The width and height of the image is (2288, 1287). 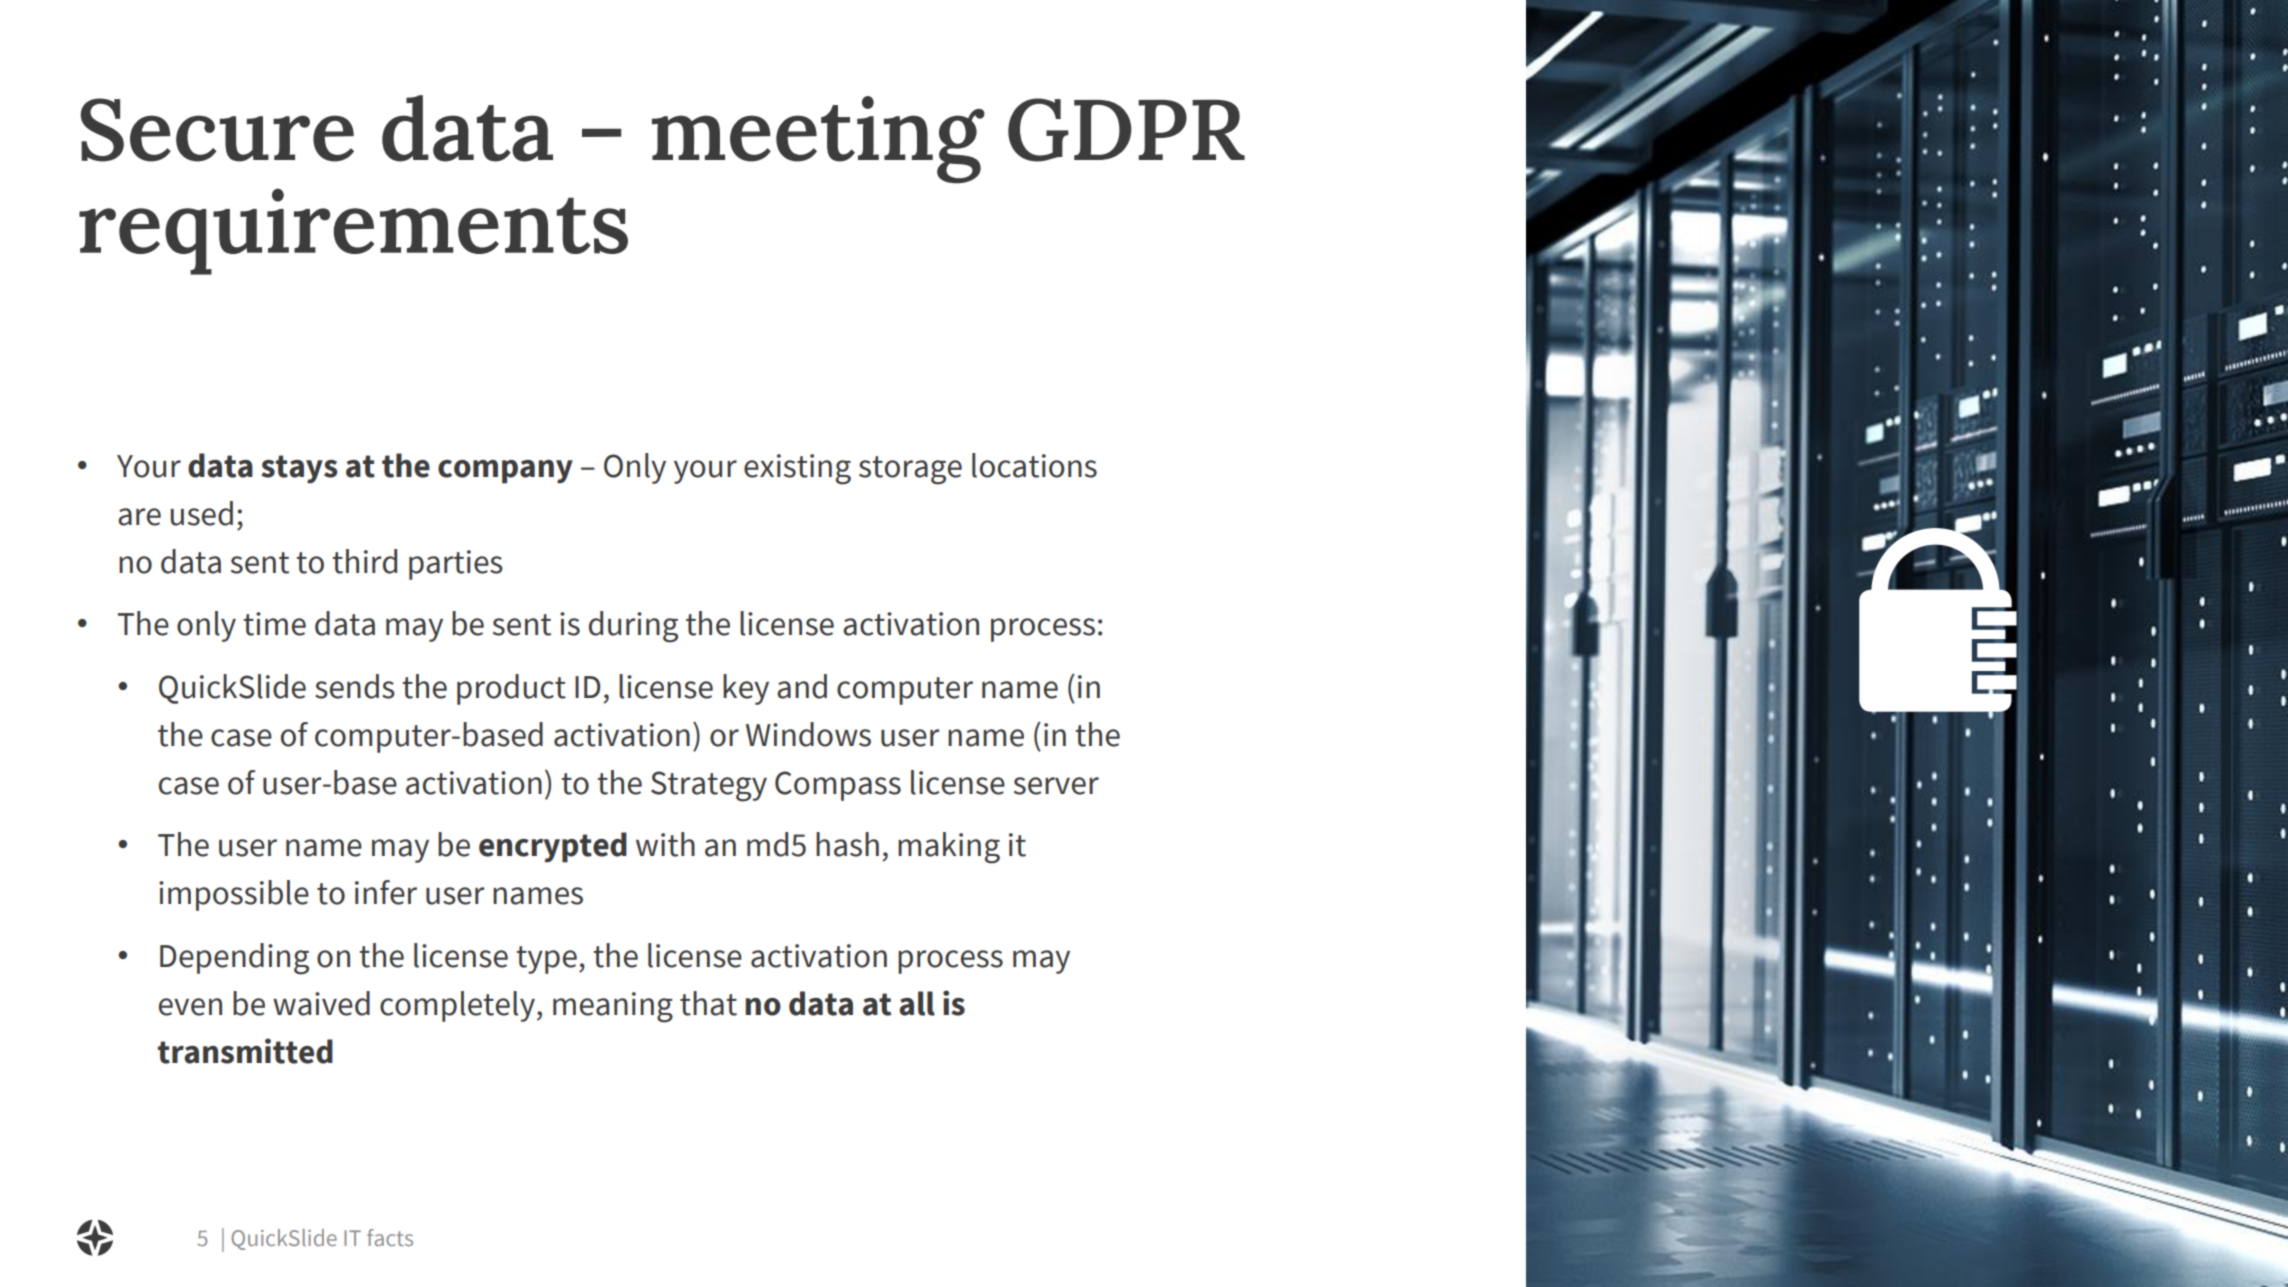 What do you see at coordinates (633, 627) in the image?
I see `during` at bounding box center [633, 627].
